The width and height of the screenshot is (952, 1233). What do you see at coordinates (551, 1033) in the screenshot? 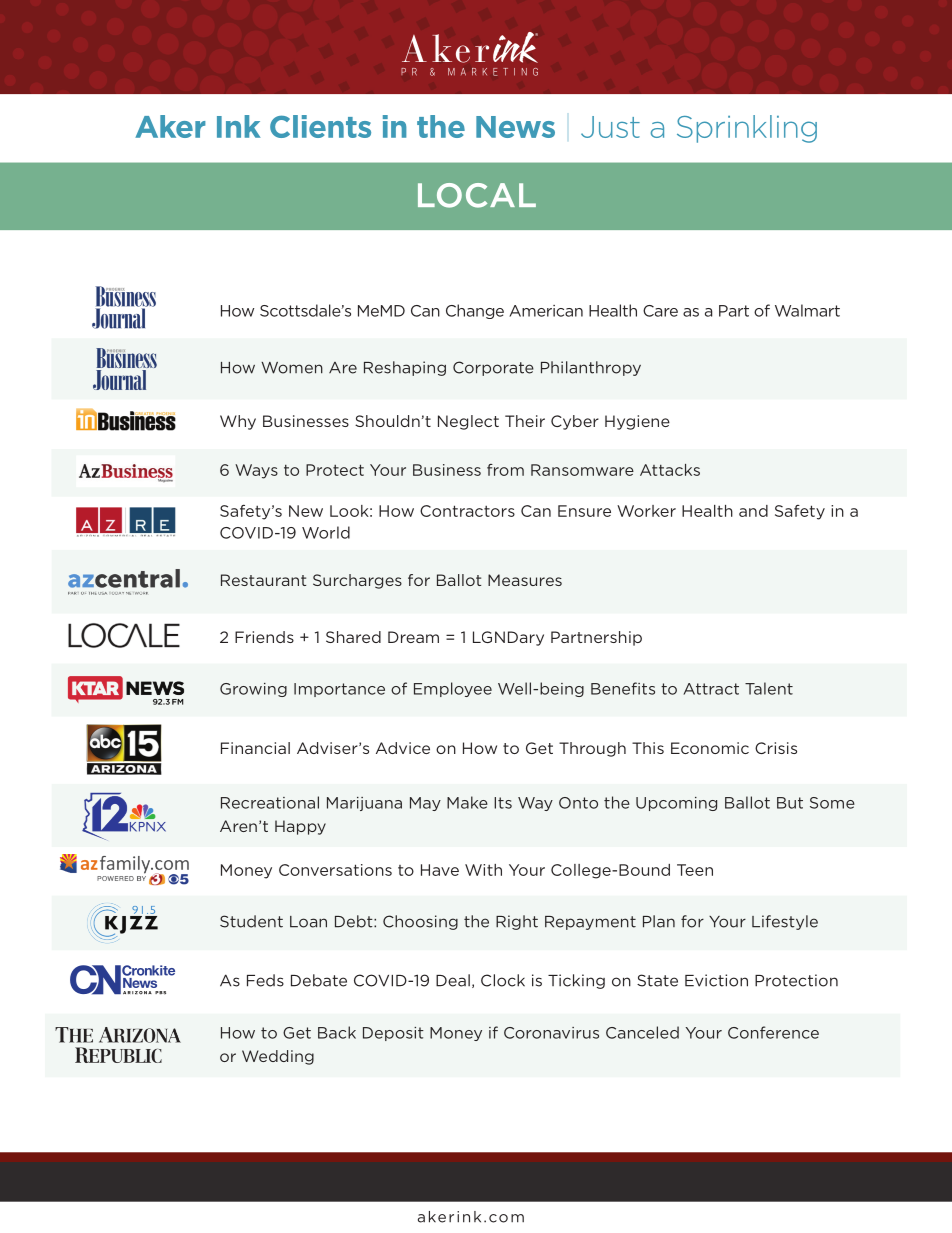
I see `Coronavirus` at bounding box center [551, 1033].
